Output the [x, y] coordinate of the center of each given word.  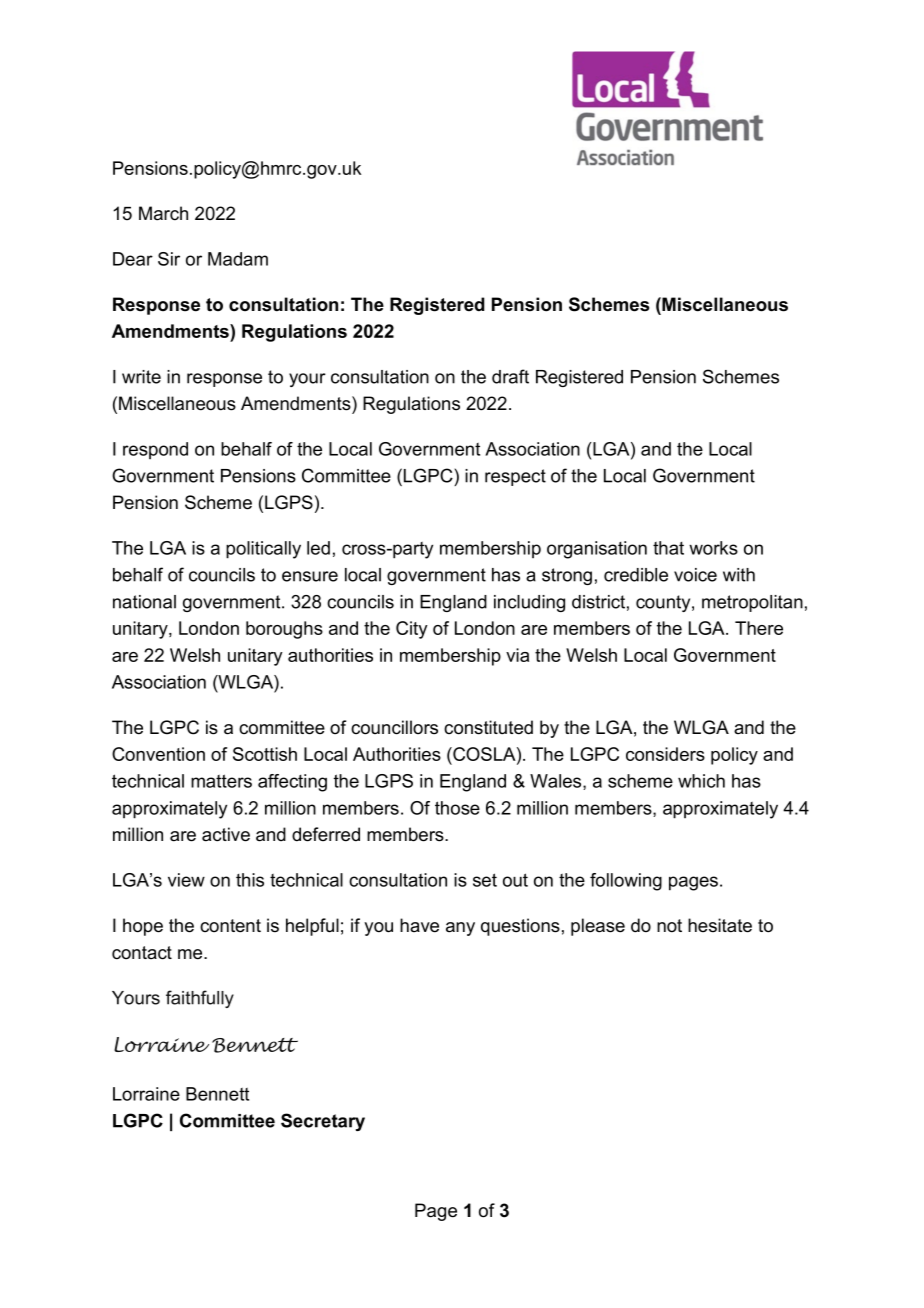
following [626, 882]
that [668, 548]
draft [510, 376]
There [759, 628]
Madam [238, 259]
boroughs [284, 630]
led [318, 548]
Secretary [323, 1122]
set [485, 880]
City [412, 630]
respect [515, 477]
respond [155, 450]
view [186, 880]
